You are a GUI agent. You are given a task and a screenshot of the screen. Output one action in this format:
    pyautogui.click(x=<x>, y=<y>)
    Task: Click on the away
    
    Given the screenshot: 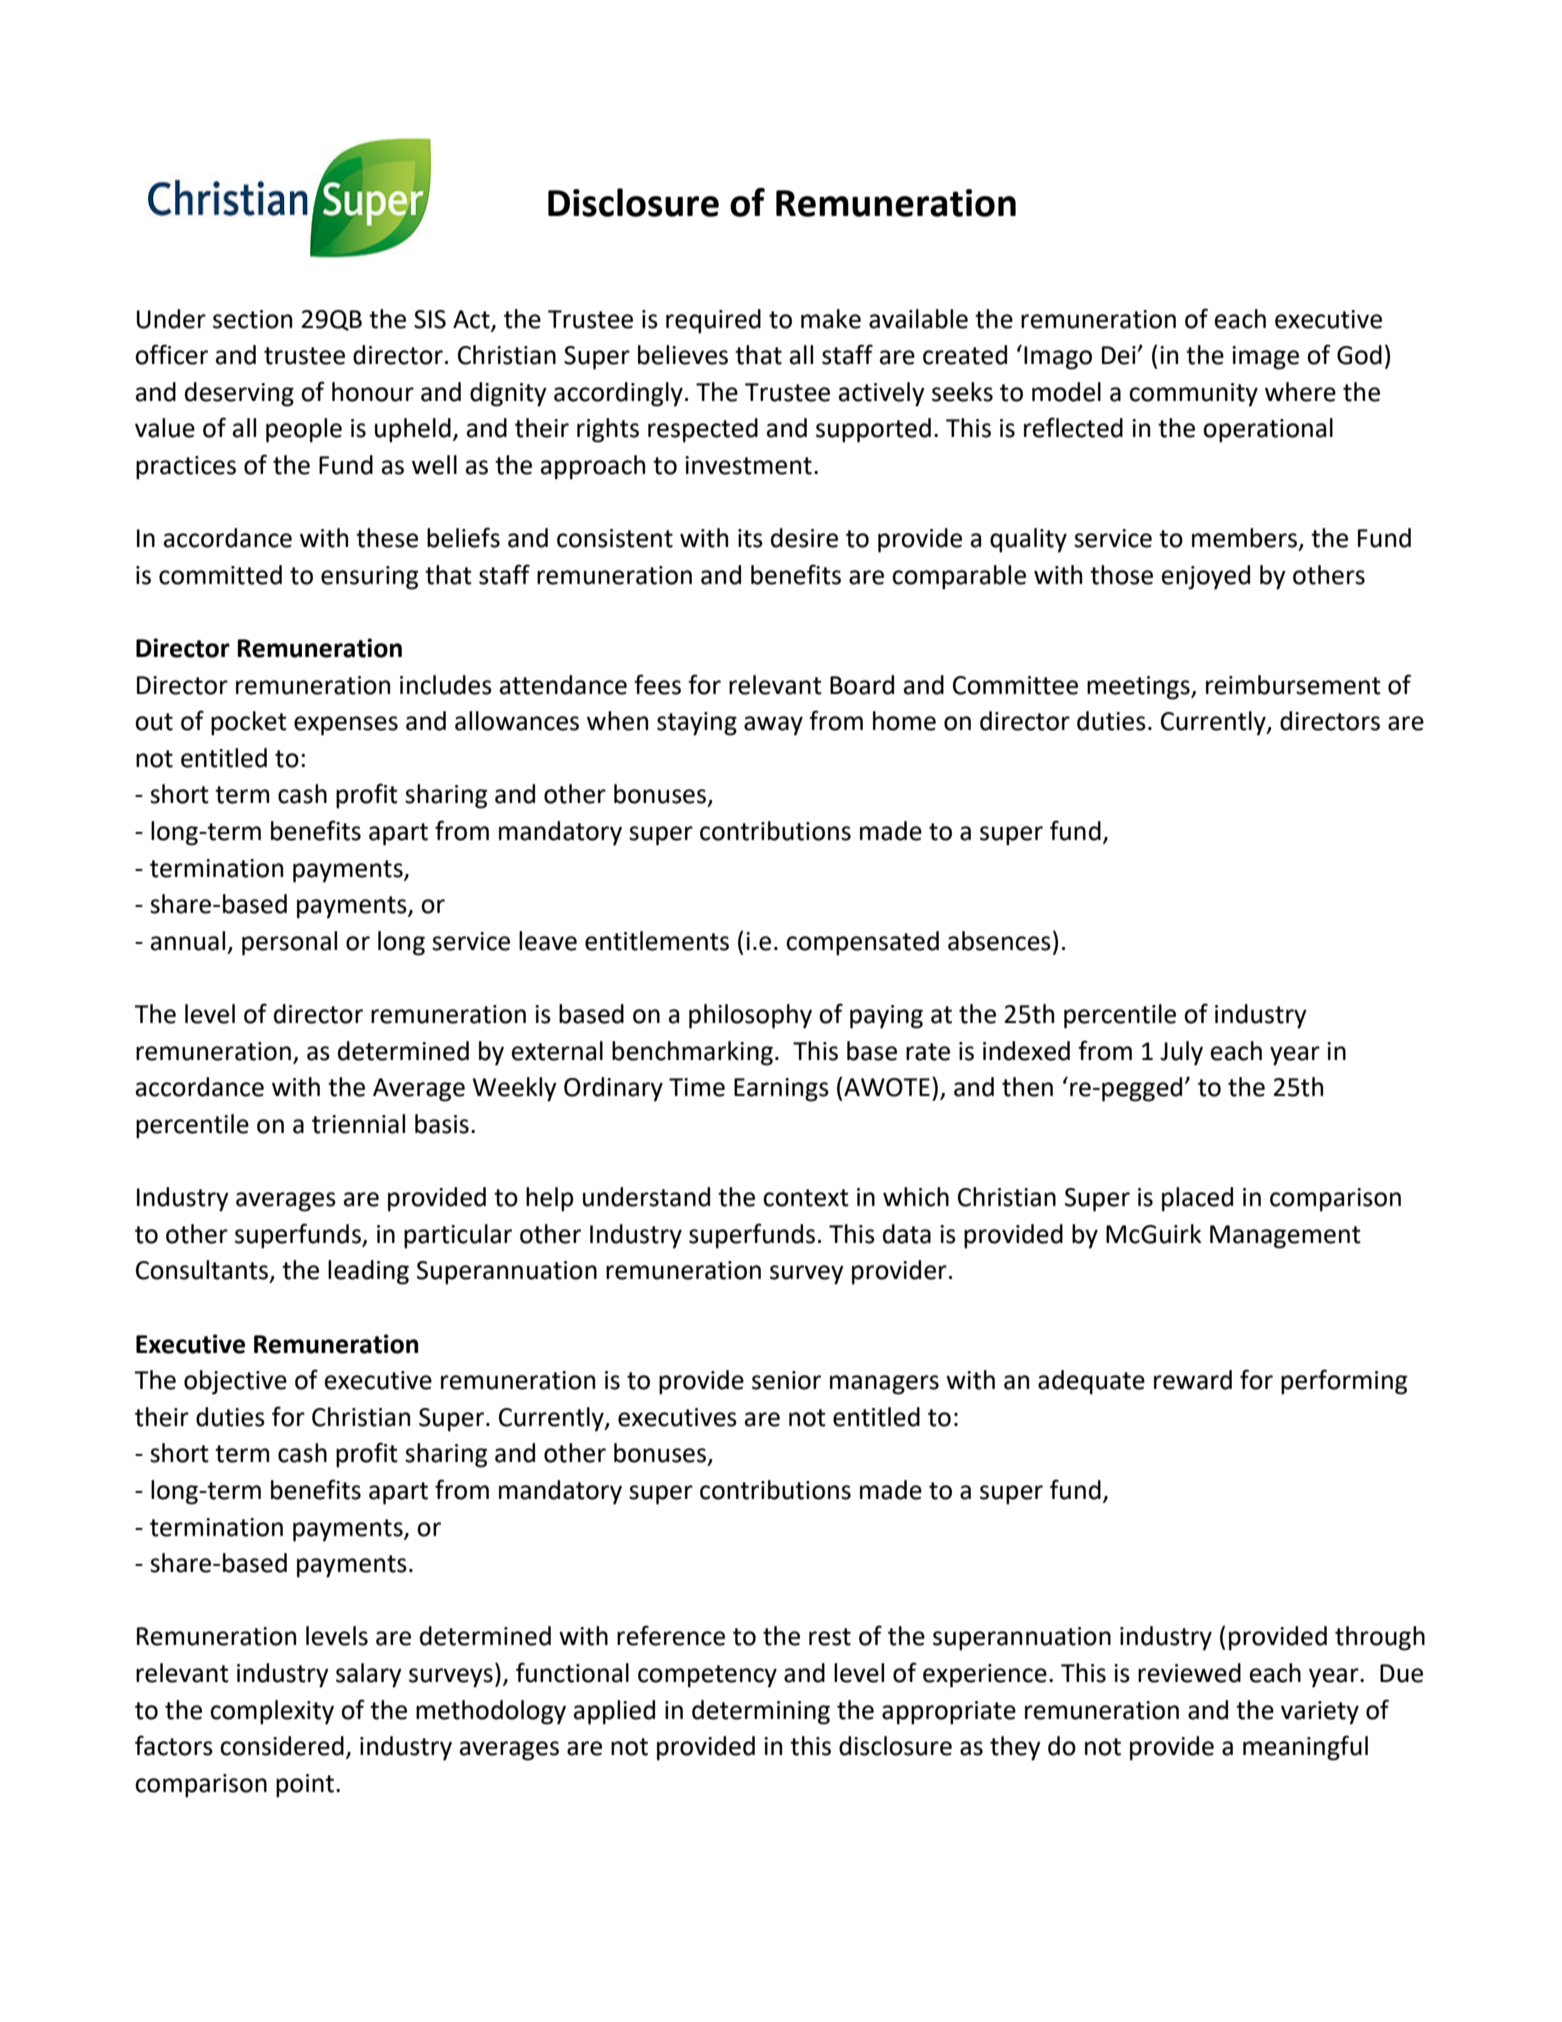 What is the action you would take?
    pyautogui.click(x=773, y=726)
